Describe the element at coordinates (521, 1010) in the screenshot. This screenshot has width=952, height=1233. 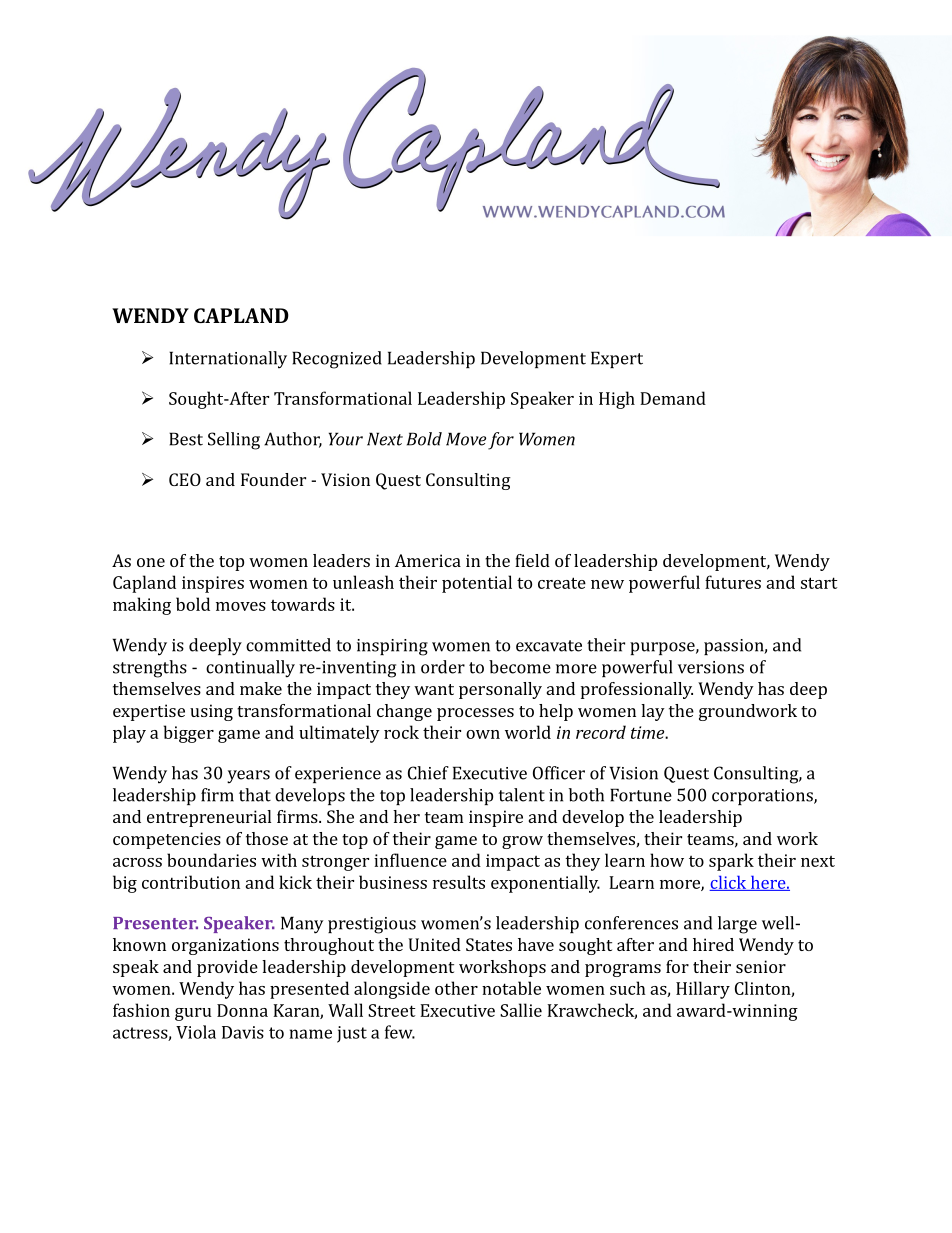
I see `Sallie` at that location.
